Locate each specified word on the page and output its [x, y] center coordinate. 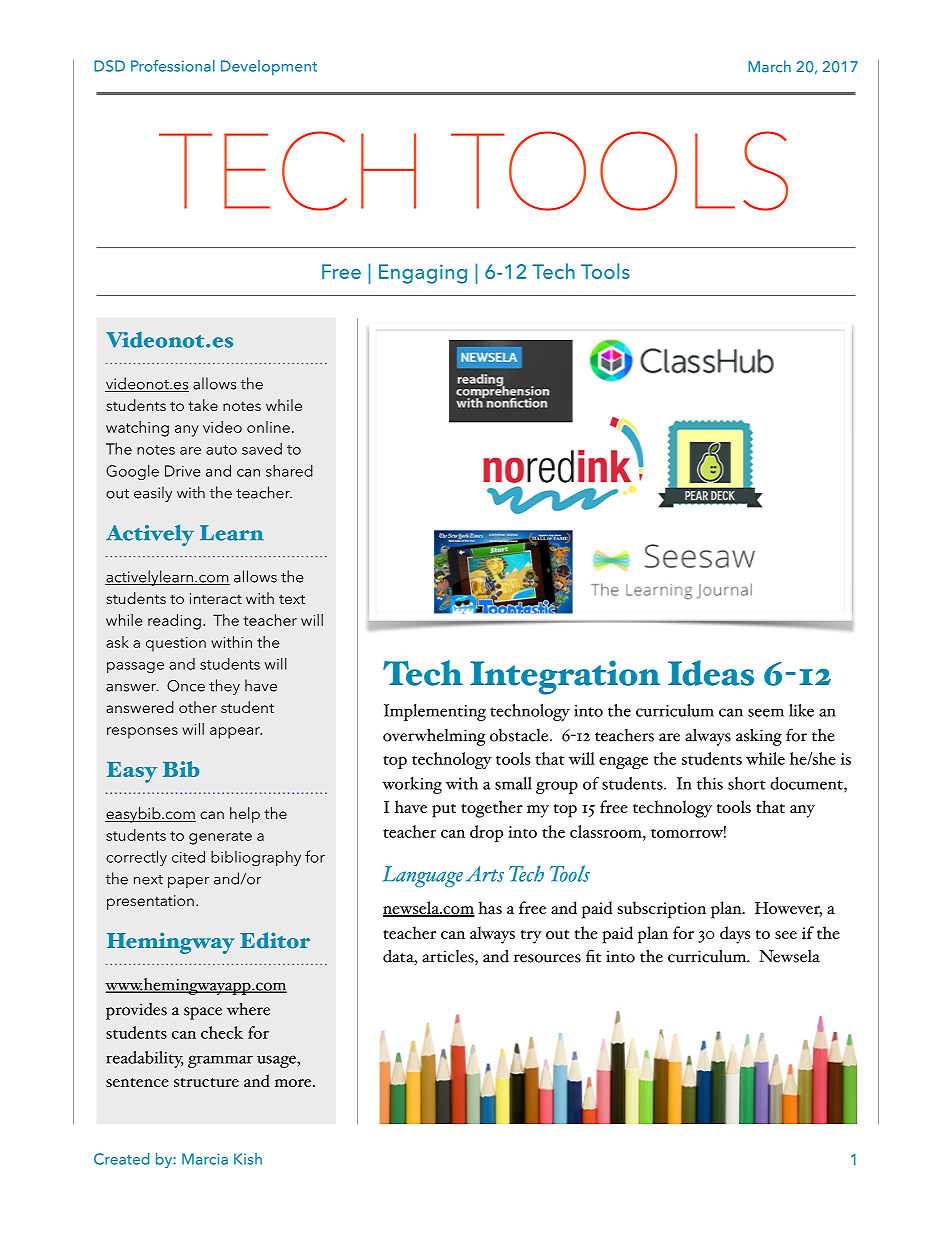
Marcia [205, 1159]
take [203, 405]
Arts [485, 874]
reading [174, 622]
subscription [662, 910]
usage [277, 1061]
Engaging [423, 274]
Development [269, 67]
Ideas [711, 673]
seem [766, 712]
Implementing [435, 712]
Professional [173, 66]
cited [188, 856]
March [769, 66]
